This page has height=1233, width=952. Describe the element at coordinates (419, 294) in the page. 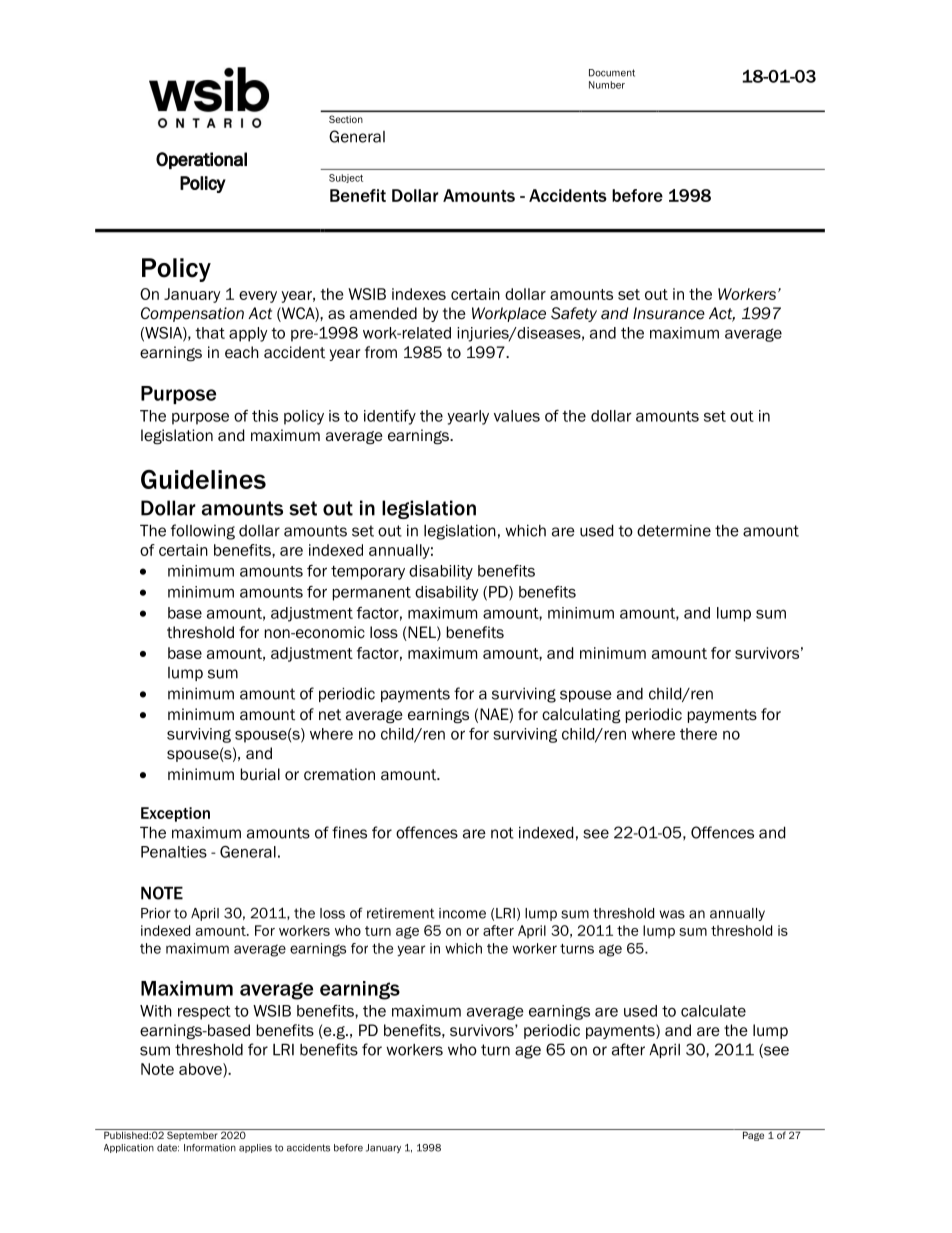

I see `indexes` at that location.
